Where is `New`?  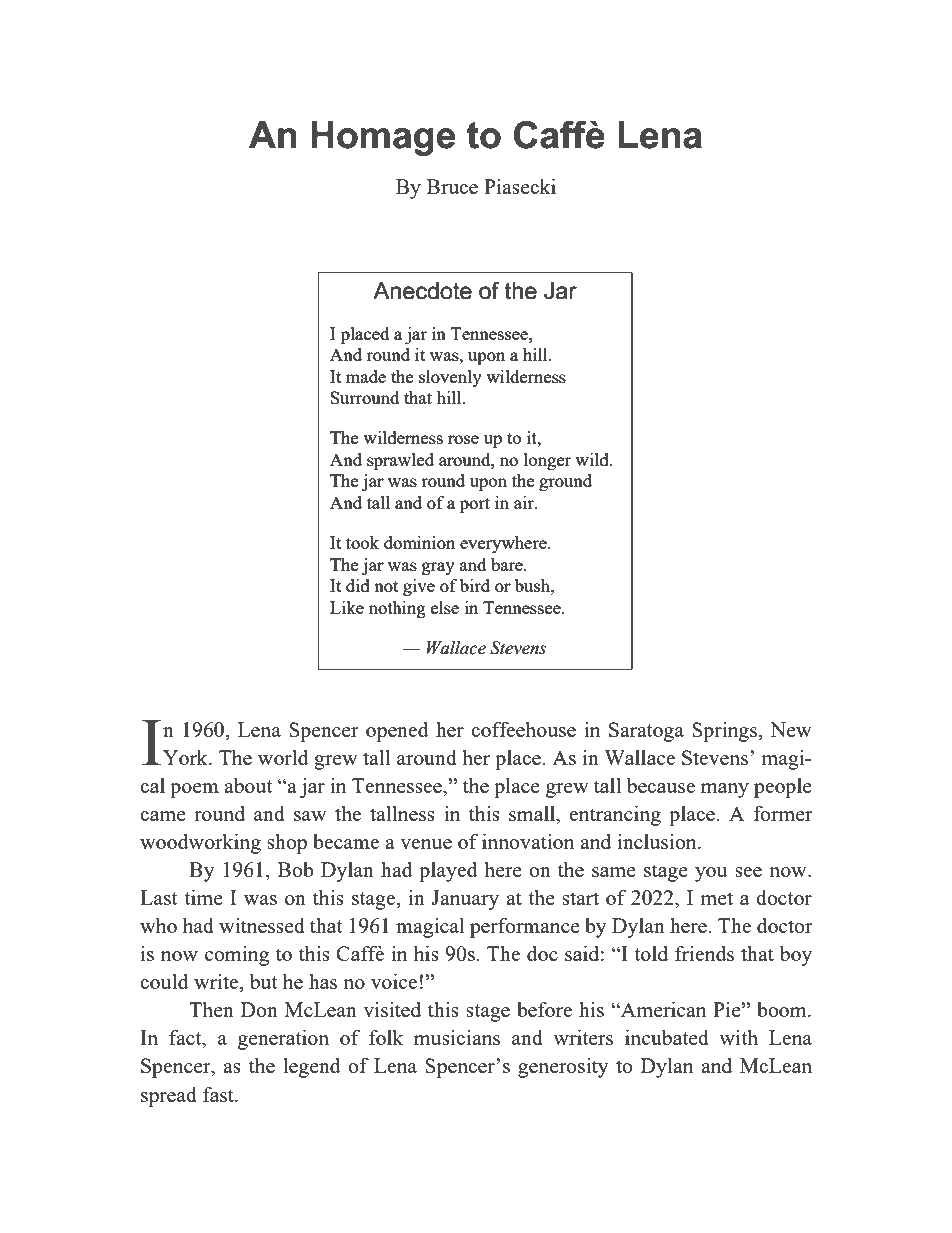
New is located at coordinates (791, 729).
